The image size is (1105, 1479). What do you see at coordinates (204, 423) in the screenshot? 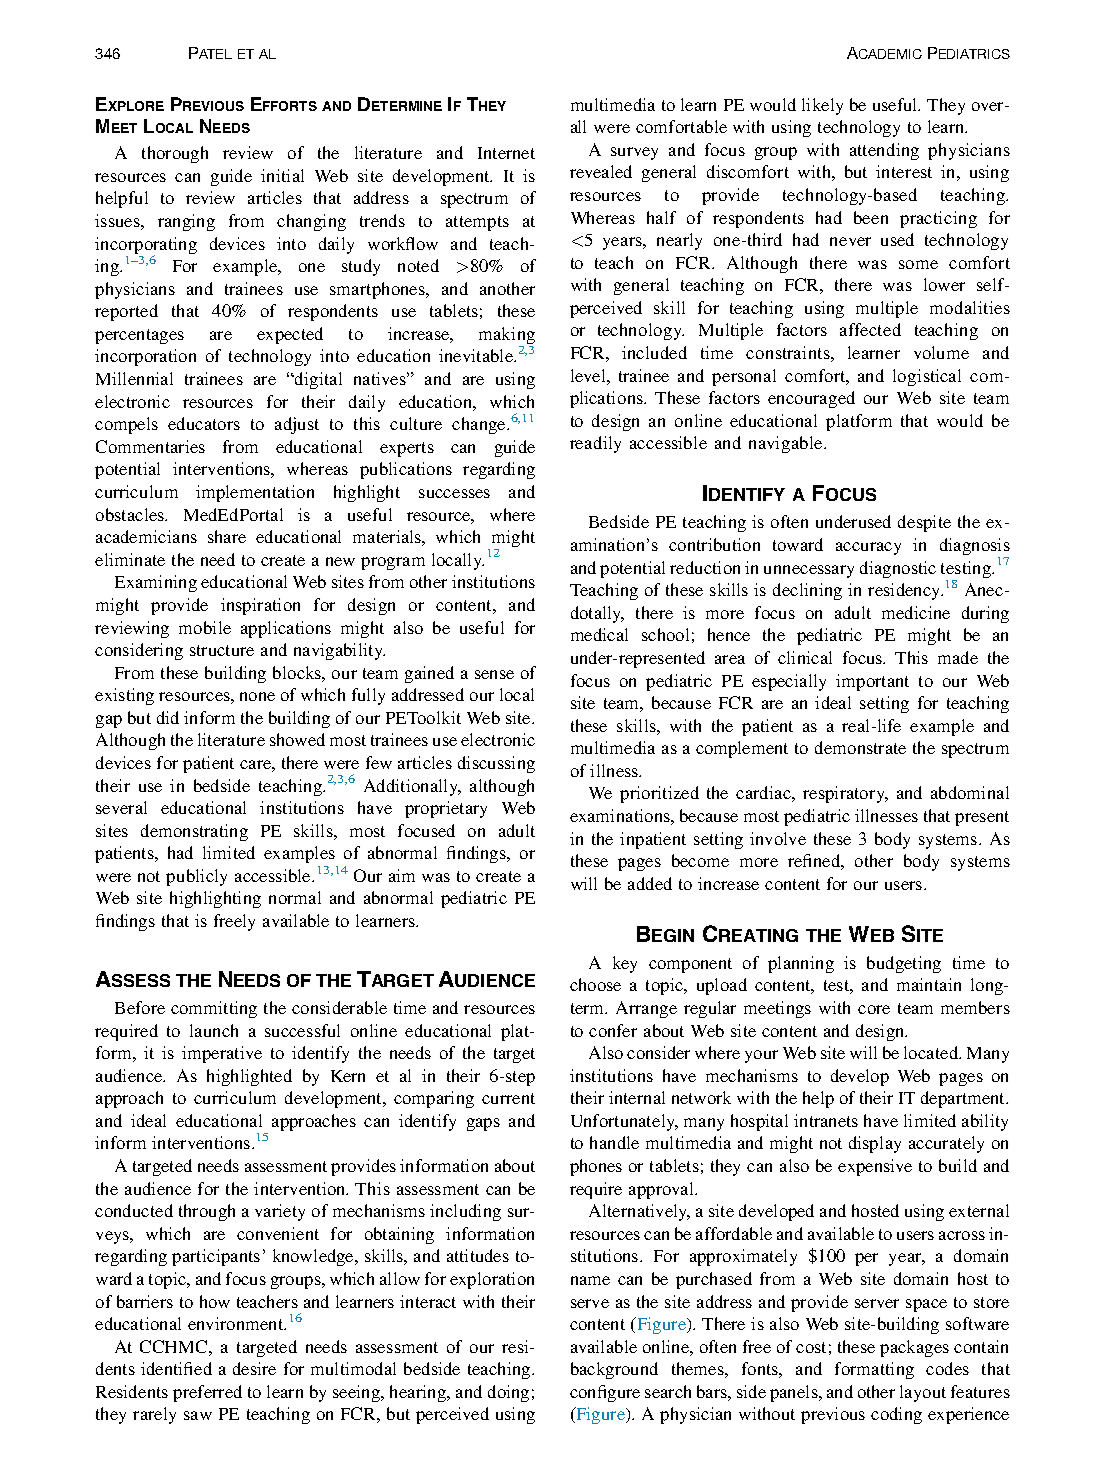
I see `educators` at bounding box center [204, 423].
